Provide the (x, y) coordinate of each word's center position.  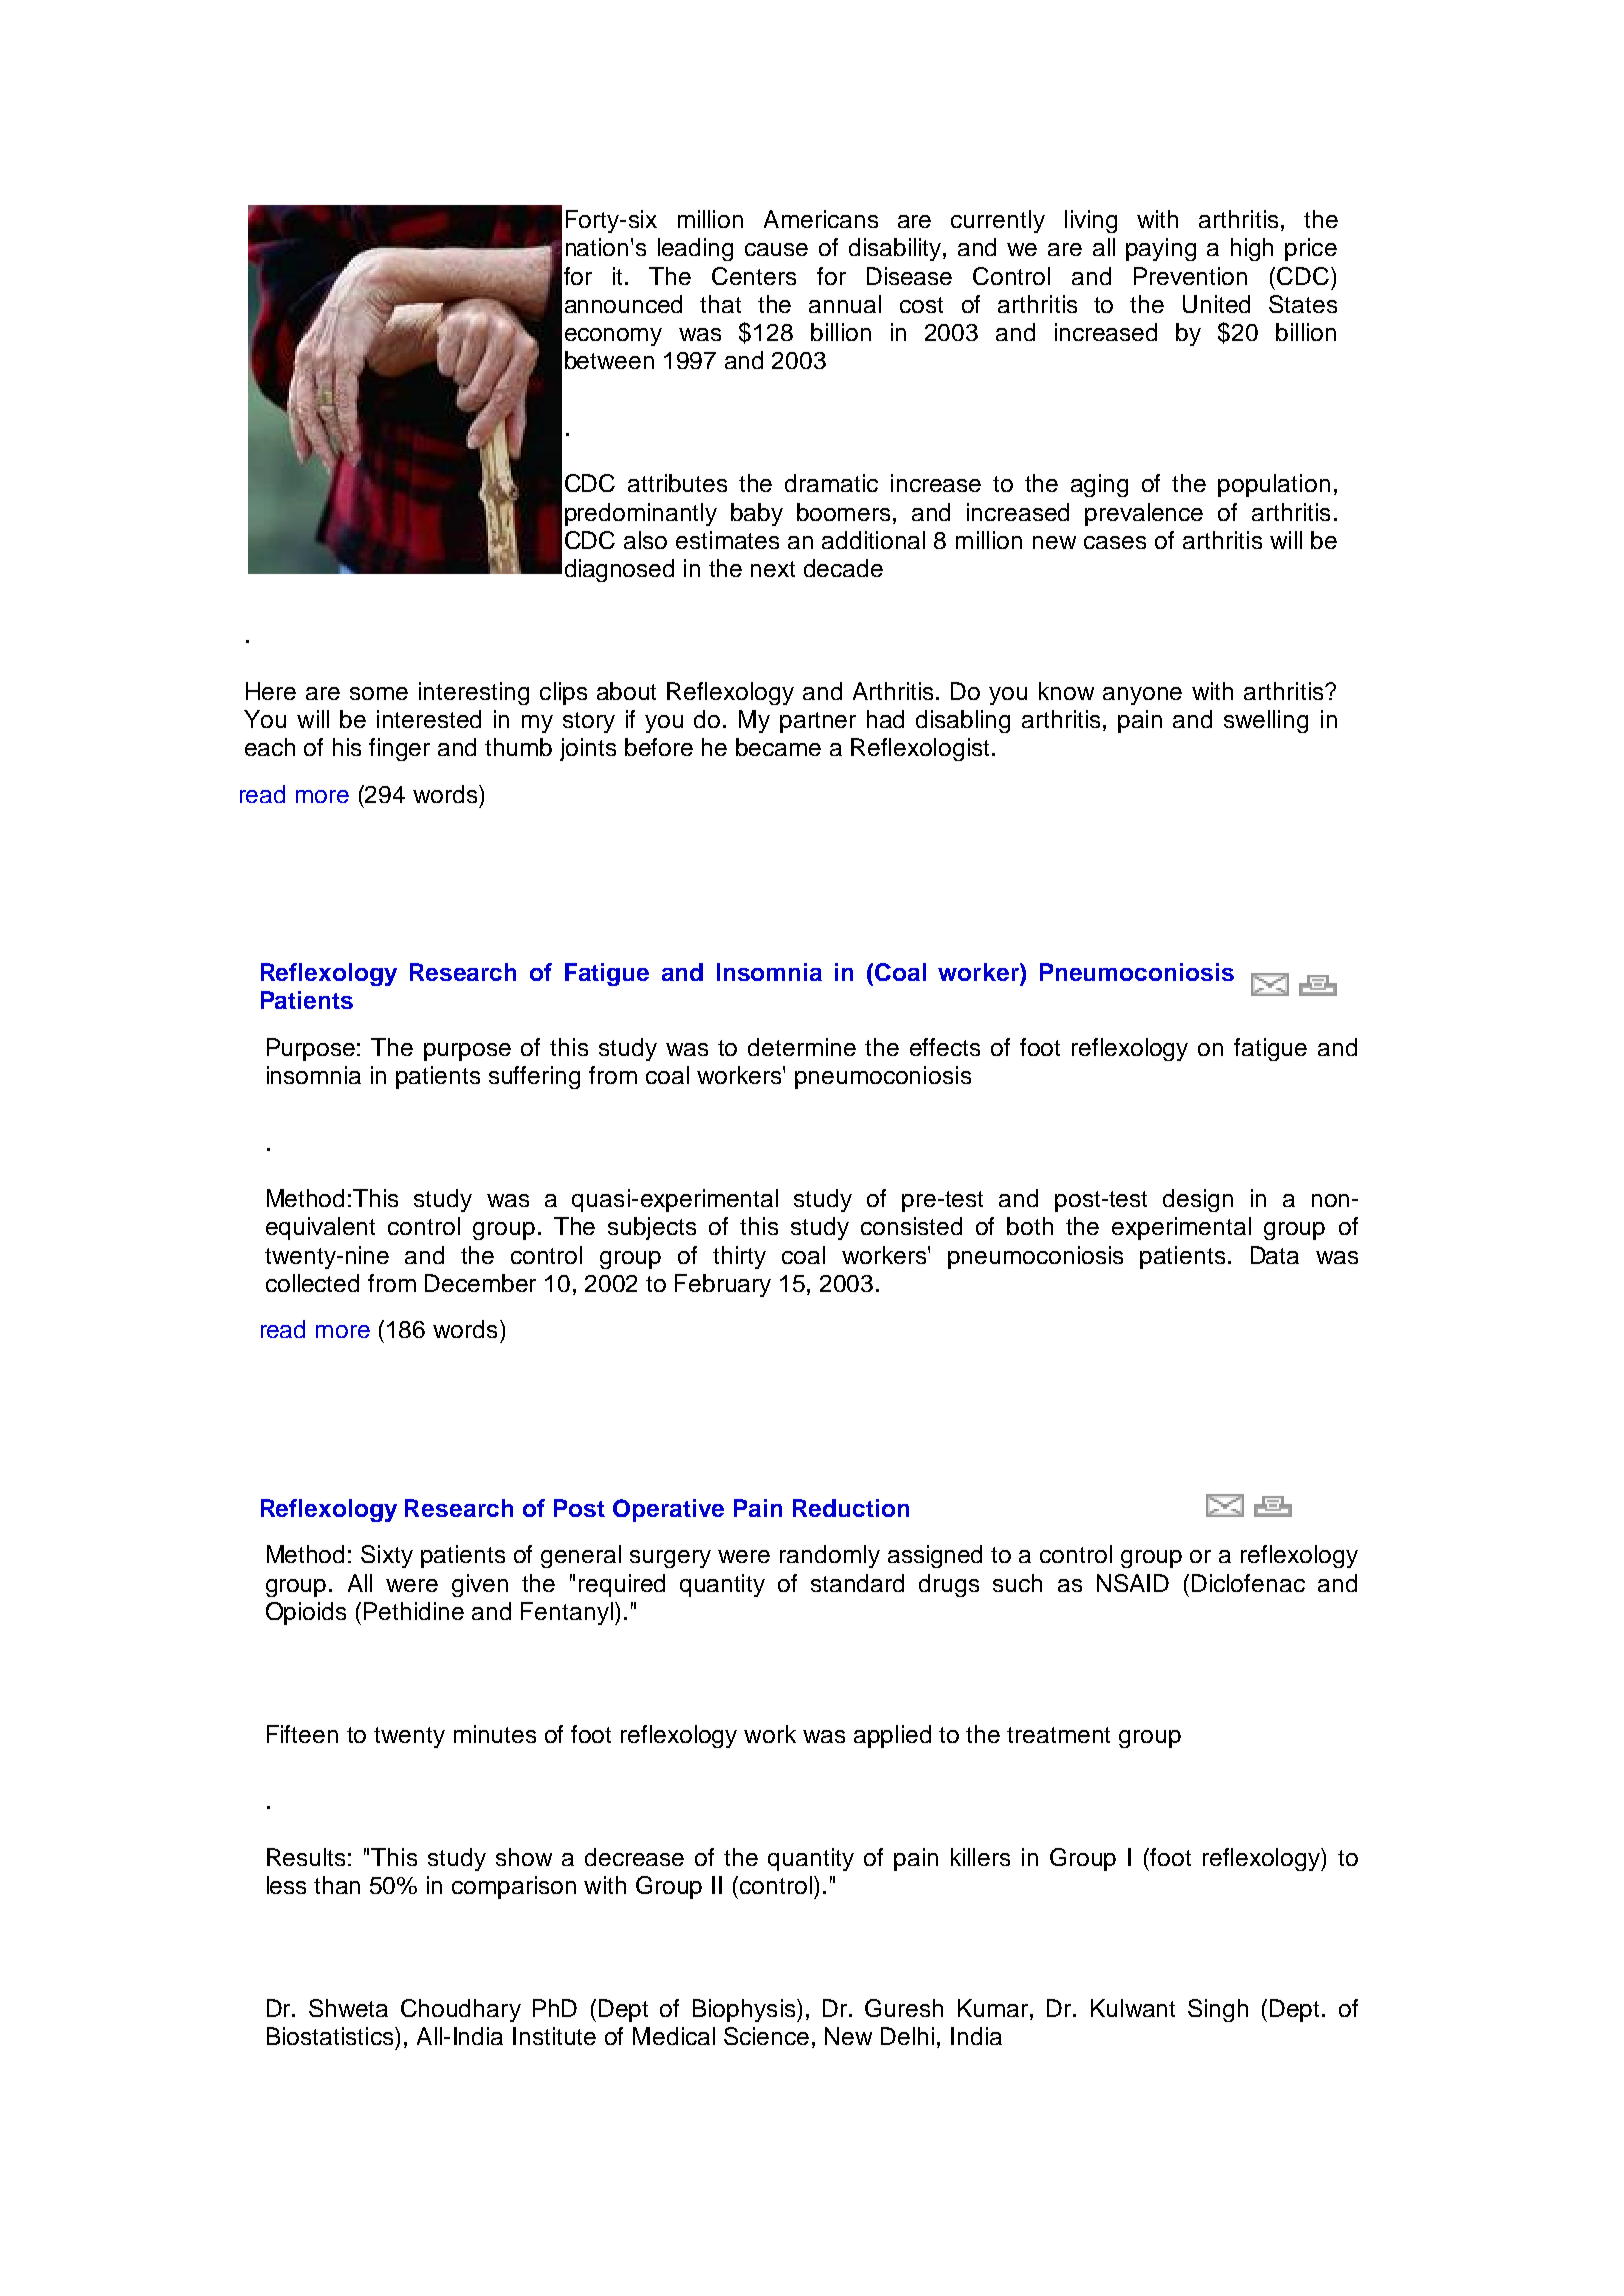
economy (613, 337)
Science (766, 2036)
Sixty (387, 1556)
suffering (534, 1077)
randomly (830, 1556)
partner (818, 722)
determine (802, 1047)
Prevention (1190, 276)
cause (776, 249)
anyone (1142, 696)
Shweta (348, 2008)
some (379, 693)
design (1198, 1200)
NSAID (1133, 1583)
